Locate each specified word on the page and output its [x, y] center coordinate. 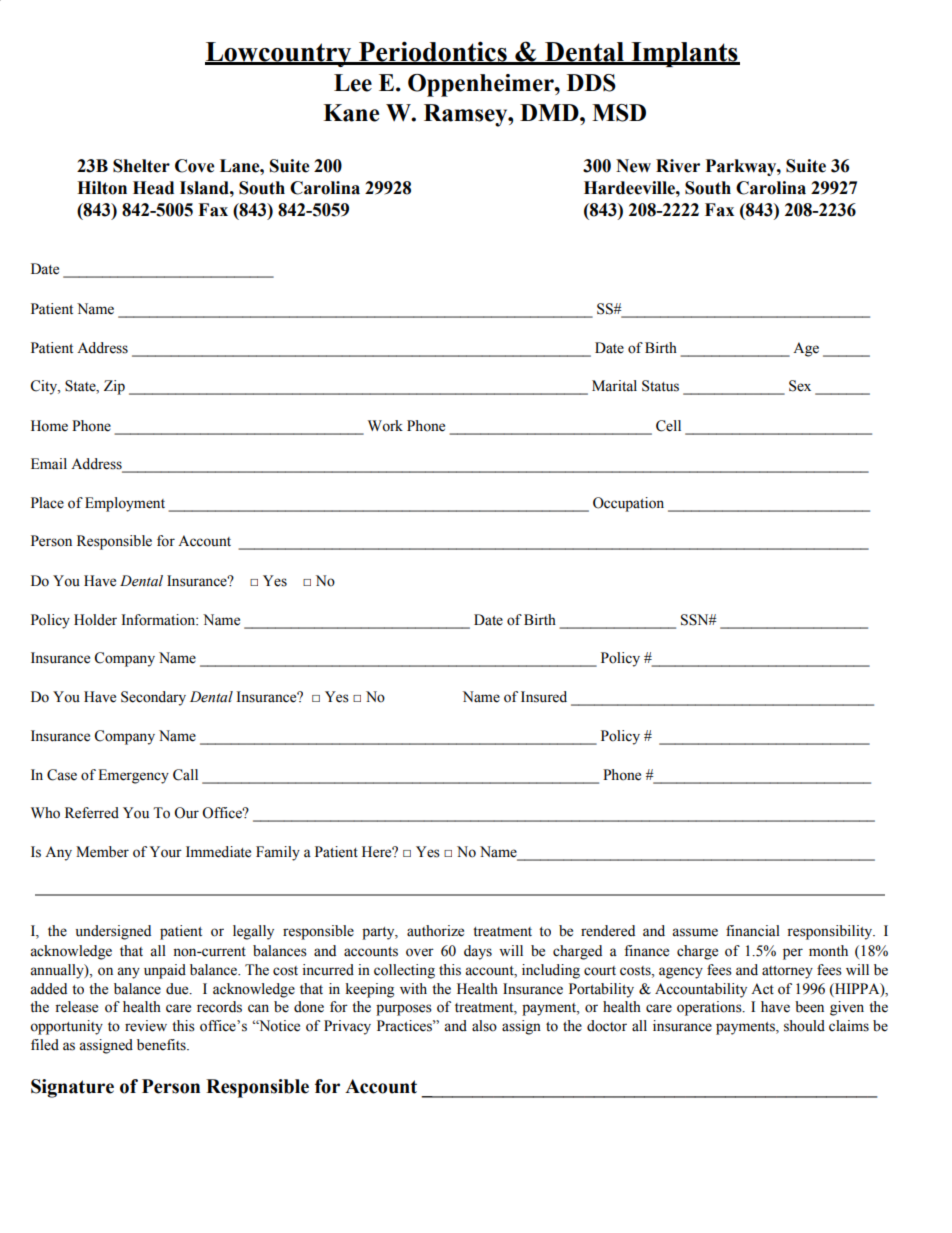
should [804, 1026]
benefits [162, 1045]
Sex [800, 386]
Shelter [141, 166]
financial [753, 931]
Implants [684, 54]
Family [278, 853]
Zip [114, 387]
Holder [95, 620]
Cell [668, 426]
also [484, 1026]
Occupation [628, 504]
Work [385, 426]
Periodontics [433, 52]
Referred [92, 813]
